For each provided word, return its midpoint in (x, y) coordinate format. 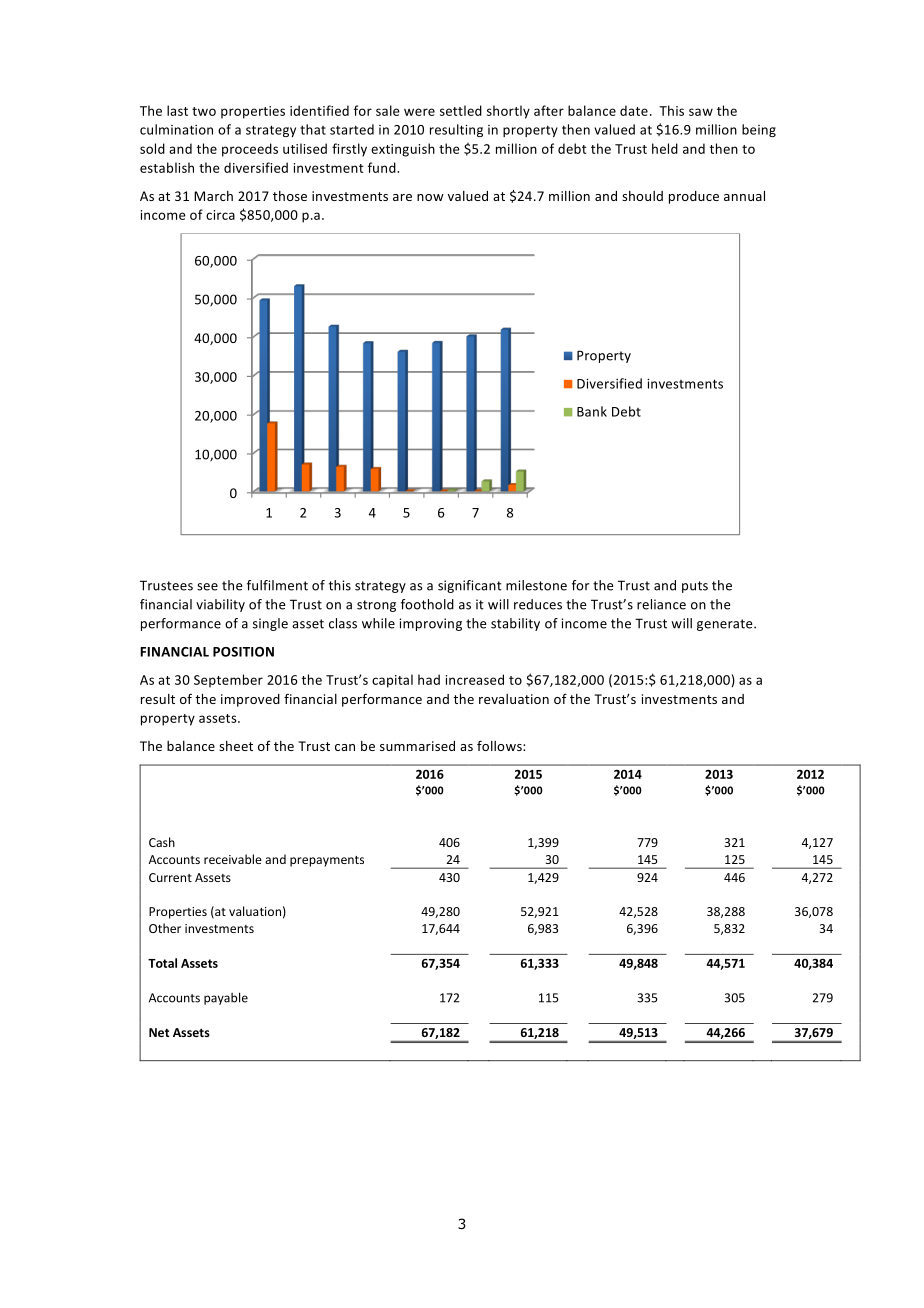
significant (470, 586)
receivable (233, 859)
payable (226, 998)
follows (500, 745)
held (665, 148)
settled (461, 110)
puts (695, 587)
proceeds (250, 150)
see (207, 587)
